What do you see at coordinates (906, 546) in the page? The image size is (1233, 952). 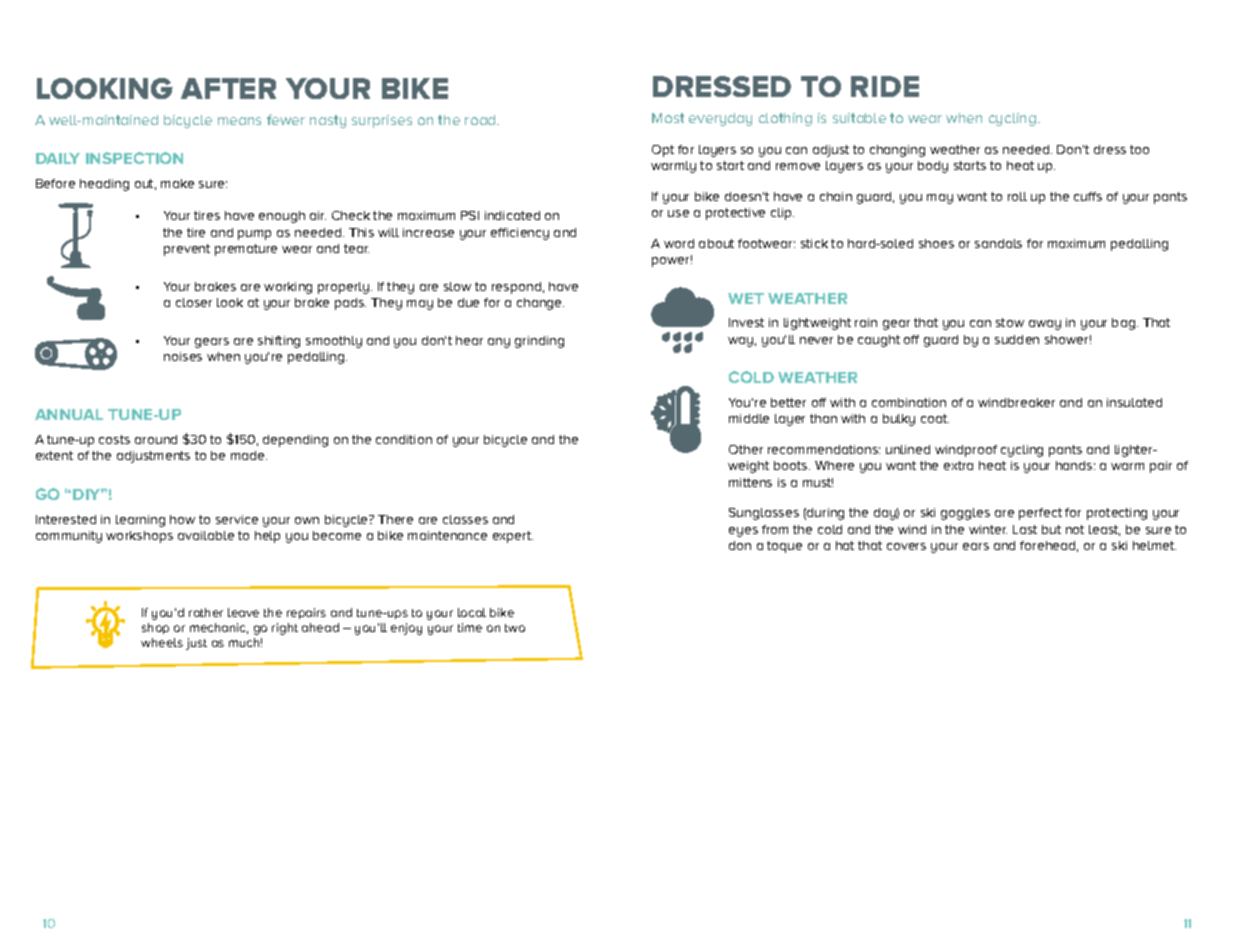 I see `covers` at bounding box center [906, 546].
